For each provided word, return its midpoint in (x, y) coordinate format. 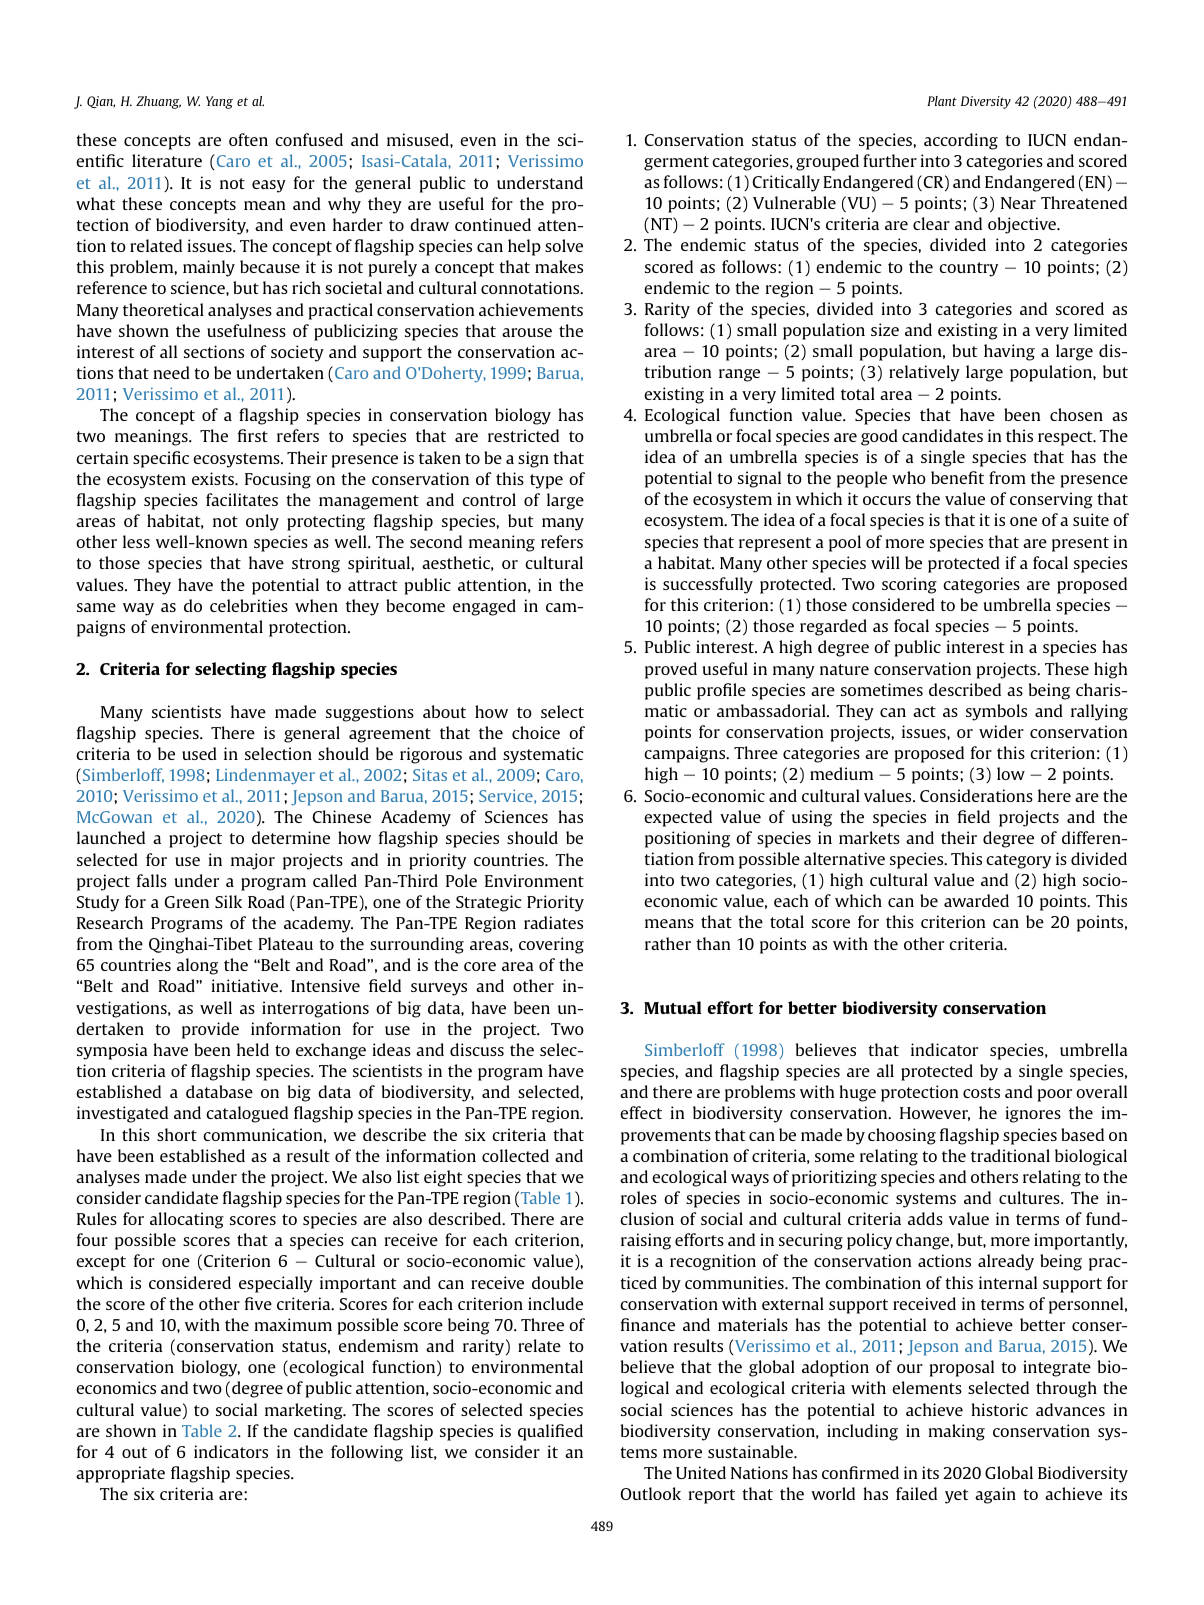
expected (678, 818)
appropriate (120, 1474)
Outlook (650, 1493)
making (956, 1432)
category (1018, 861)
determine (291, 837)
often (248, 139)
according (961, 141)
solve (564, 245)
